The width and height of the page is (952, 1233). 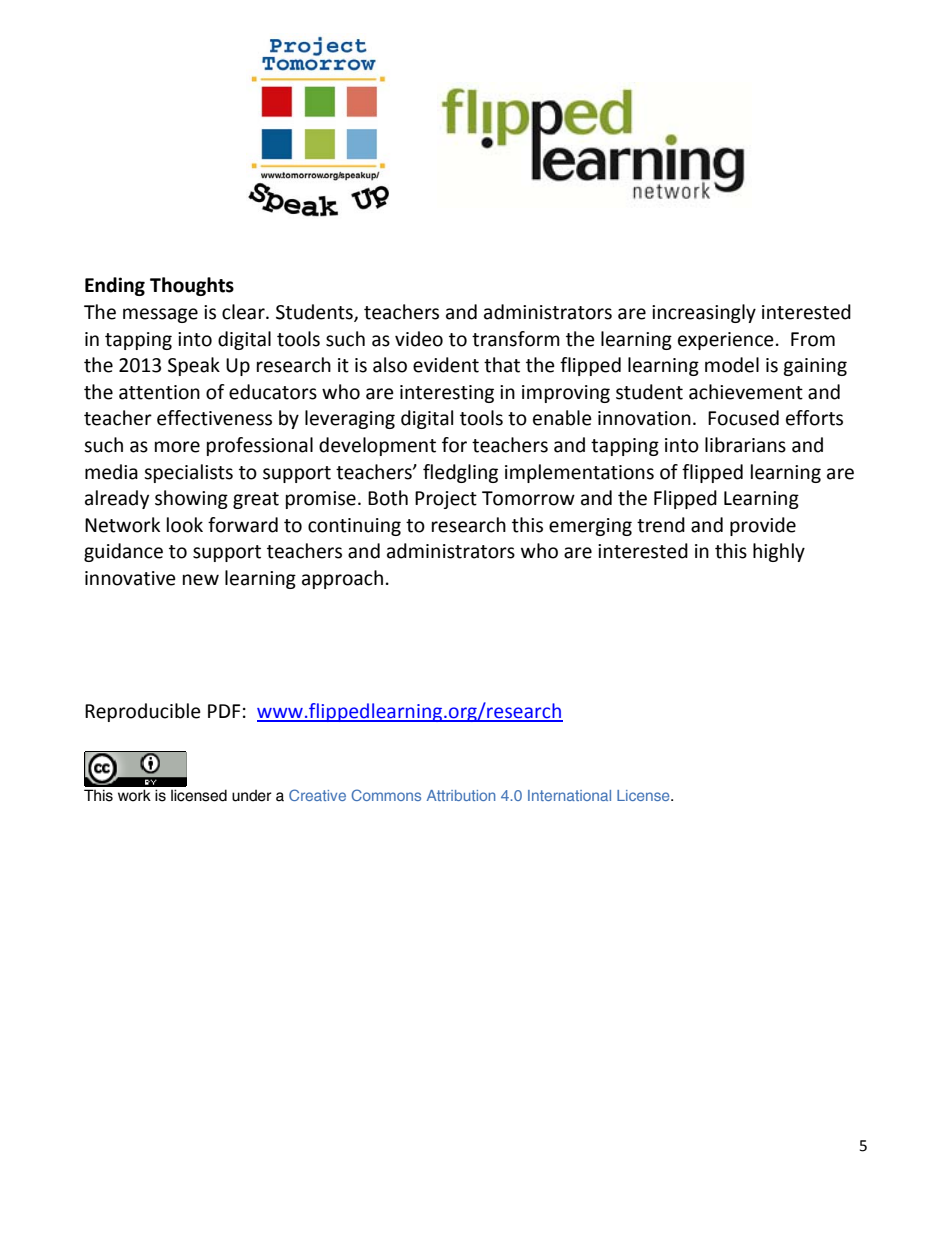 I want to click on interesting, so click(x=447, y=394).
